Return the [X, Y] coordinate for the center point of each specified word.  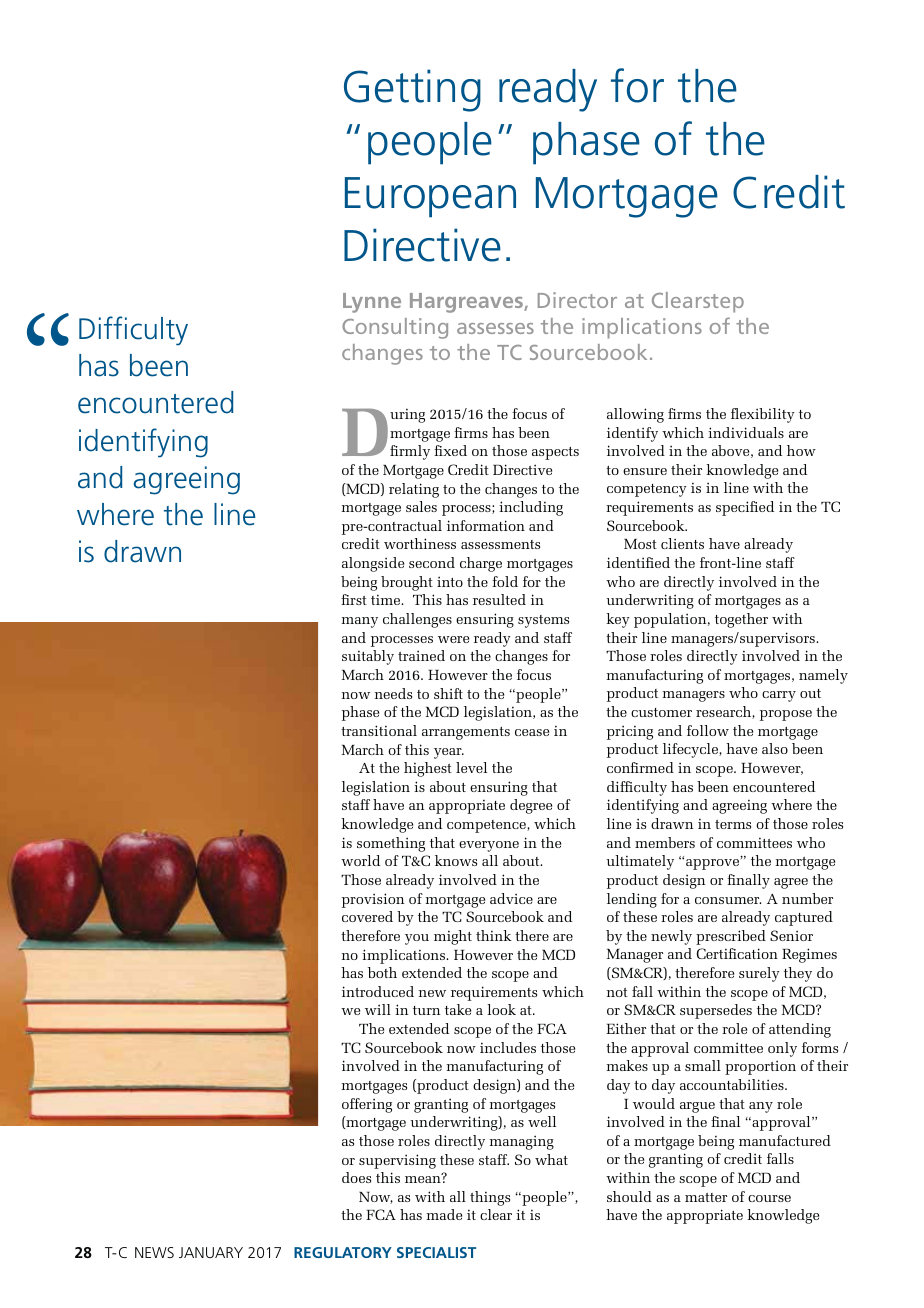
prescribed [731, 937]
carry [779, 696]
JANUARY [211, 1252]
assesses [495, 328]
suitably [368, 657]
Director [577, 300]
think [494, 935]
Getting [412, 90]
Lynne [372, 303]
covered [367, 916]
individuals [746, 432]
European [430, 197]
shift [448, 693]
